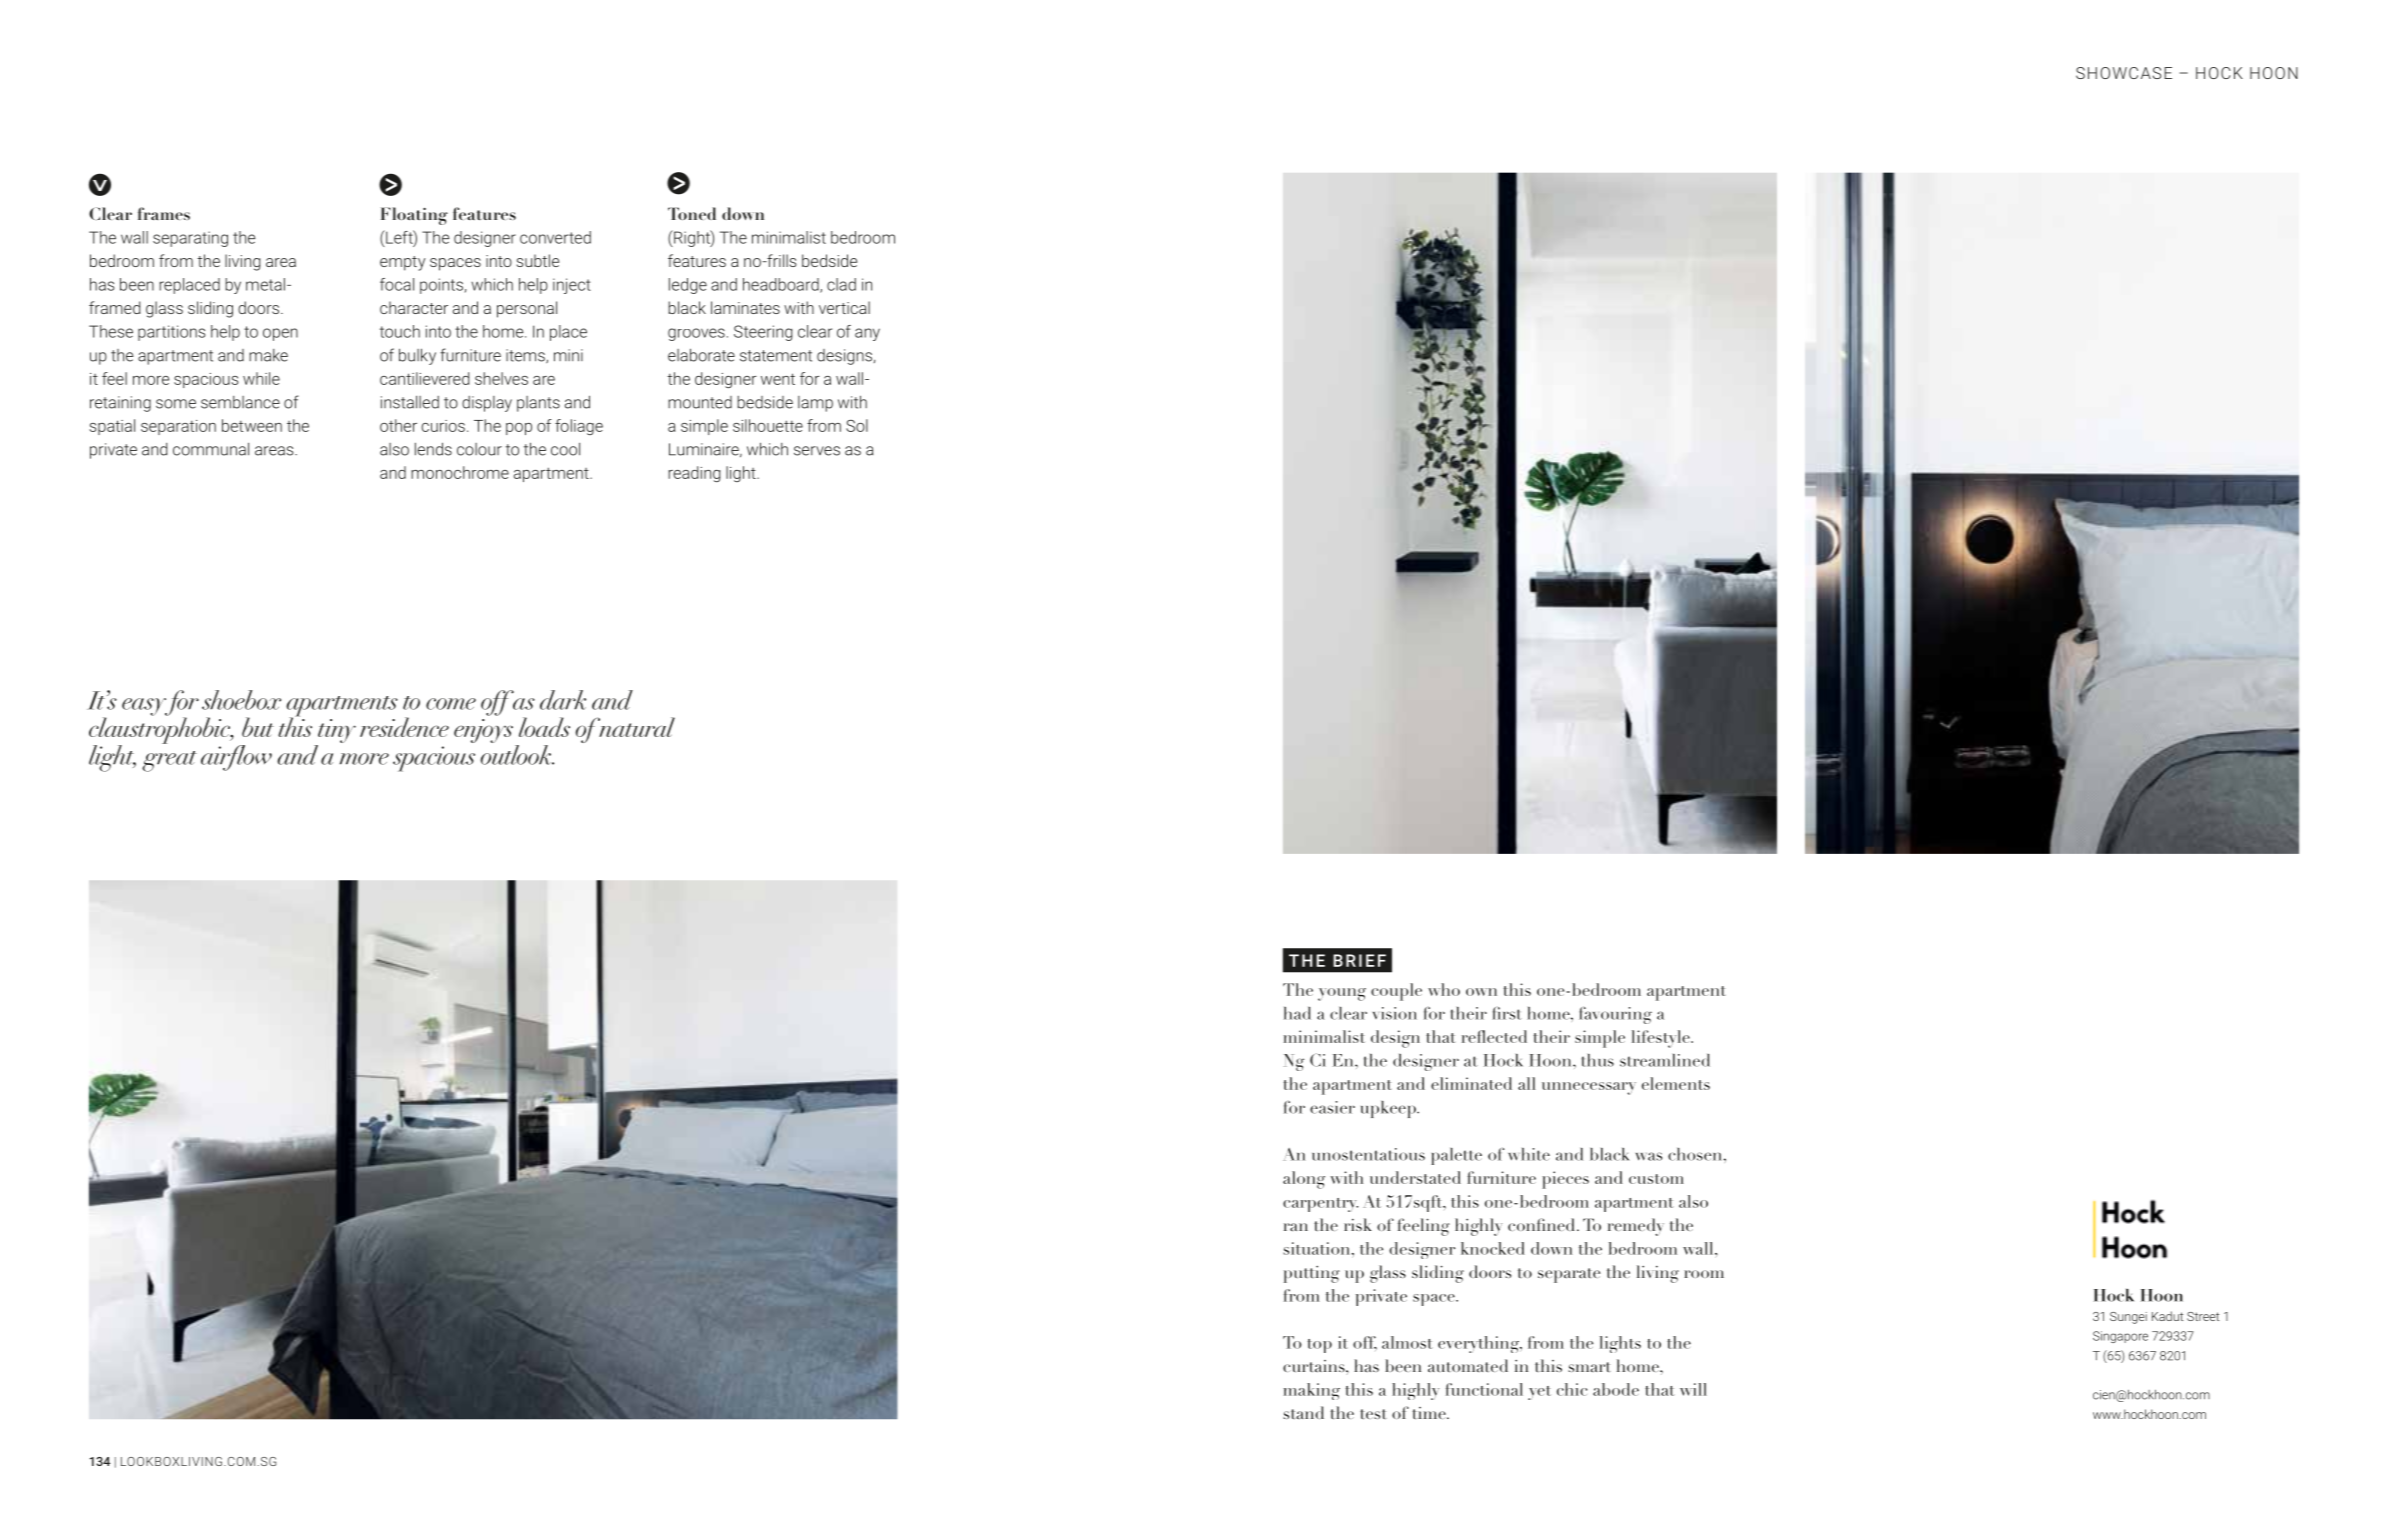 This image has height=1527, width=2388. Describe the element at coordinates (1303, 1412) in the image. I see `stand` at that location.
